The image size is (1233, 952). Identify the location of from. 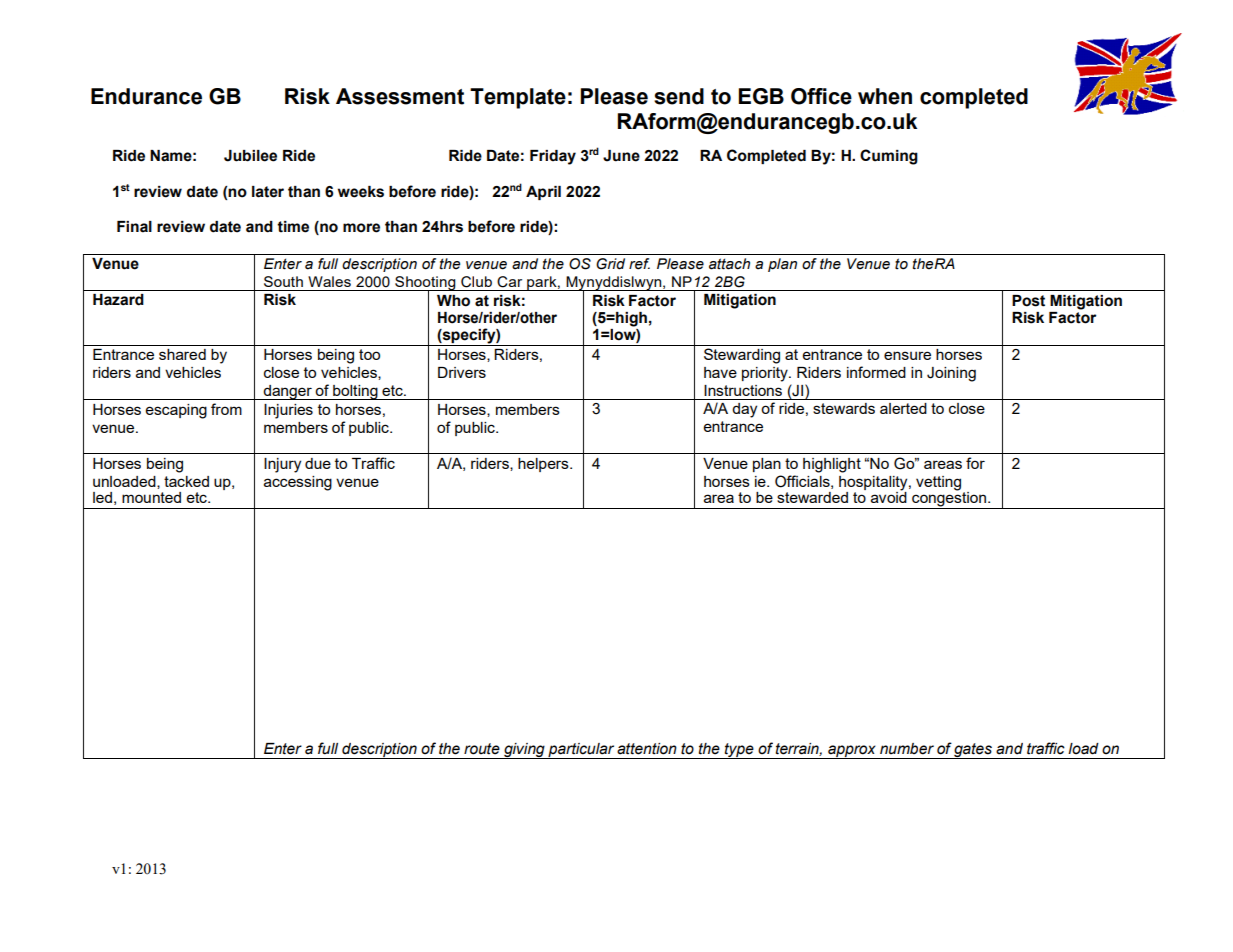
(226, 409).
